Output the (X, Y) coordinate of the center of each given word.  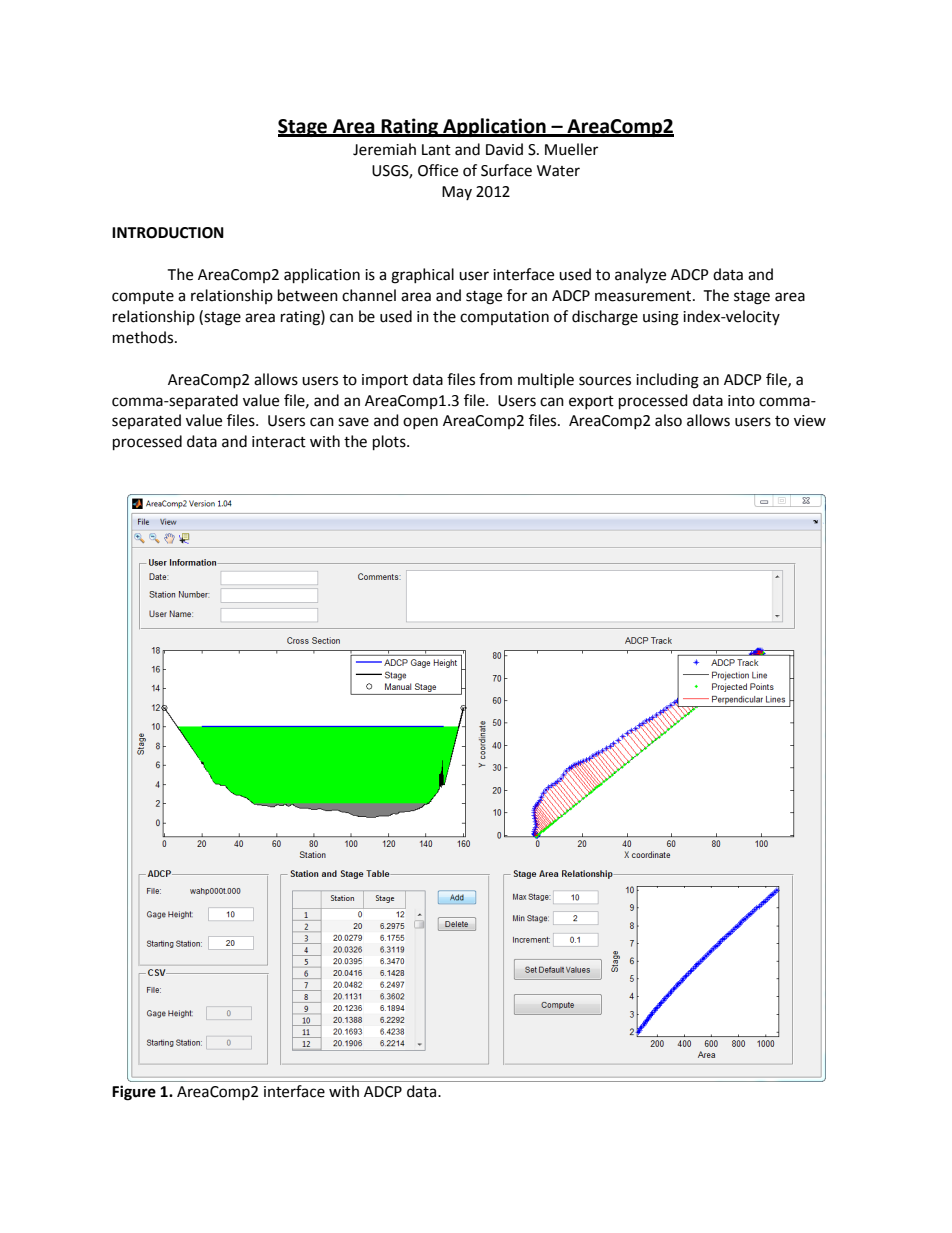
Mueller (571, 149)
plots (390, 443)
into (741, 401)
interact (279, 442)
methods (144, 337)
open (420, 423)
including (667, 381)
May (457, 193)
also (668, 420)
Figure (134, 1093)
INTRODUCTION (168, 233)
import (385, 381)
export (591, 402)
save (353, 422)
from (495, 379)
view (810, 421)
